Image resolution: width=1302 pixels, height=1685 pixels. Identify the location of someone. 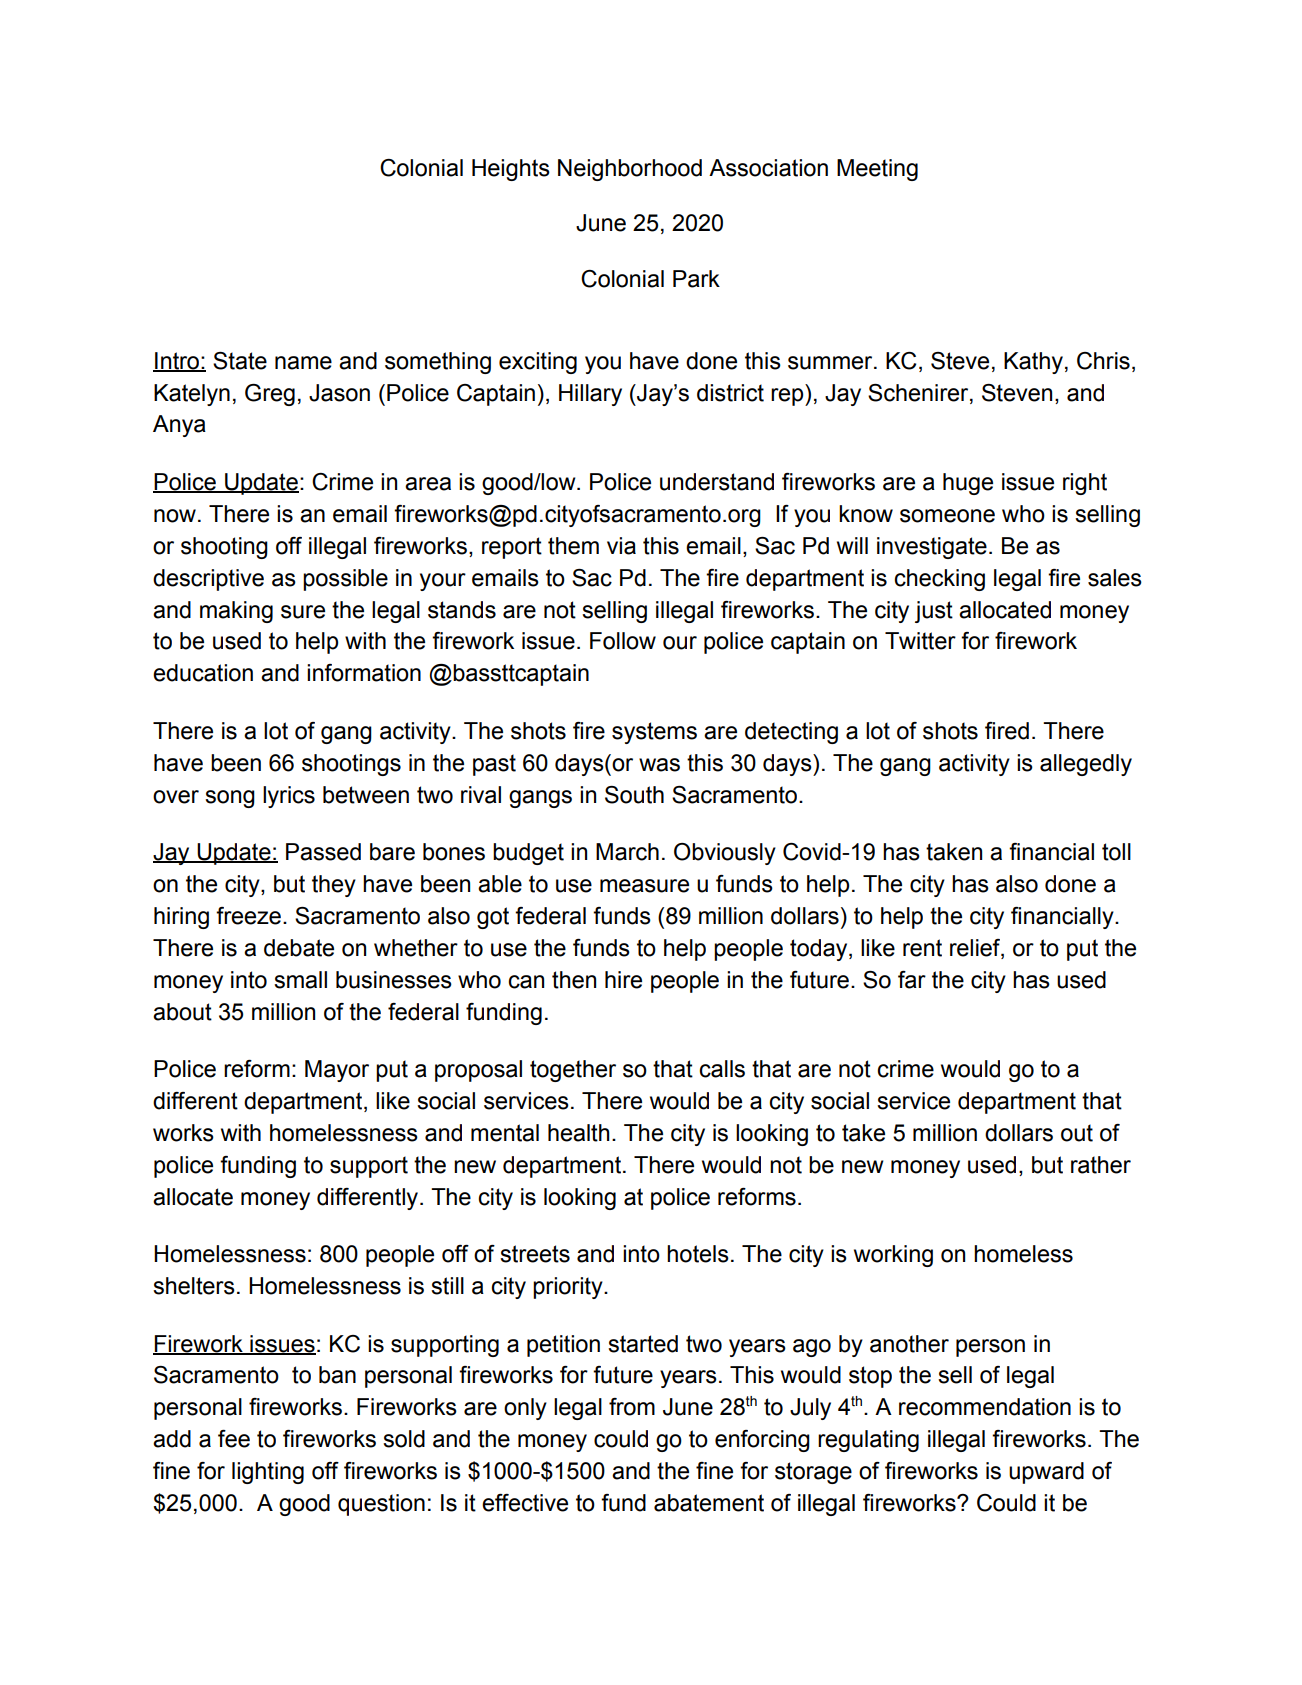
(947, 516).
